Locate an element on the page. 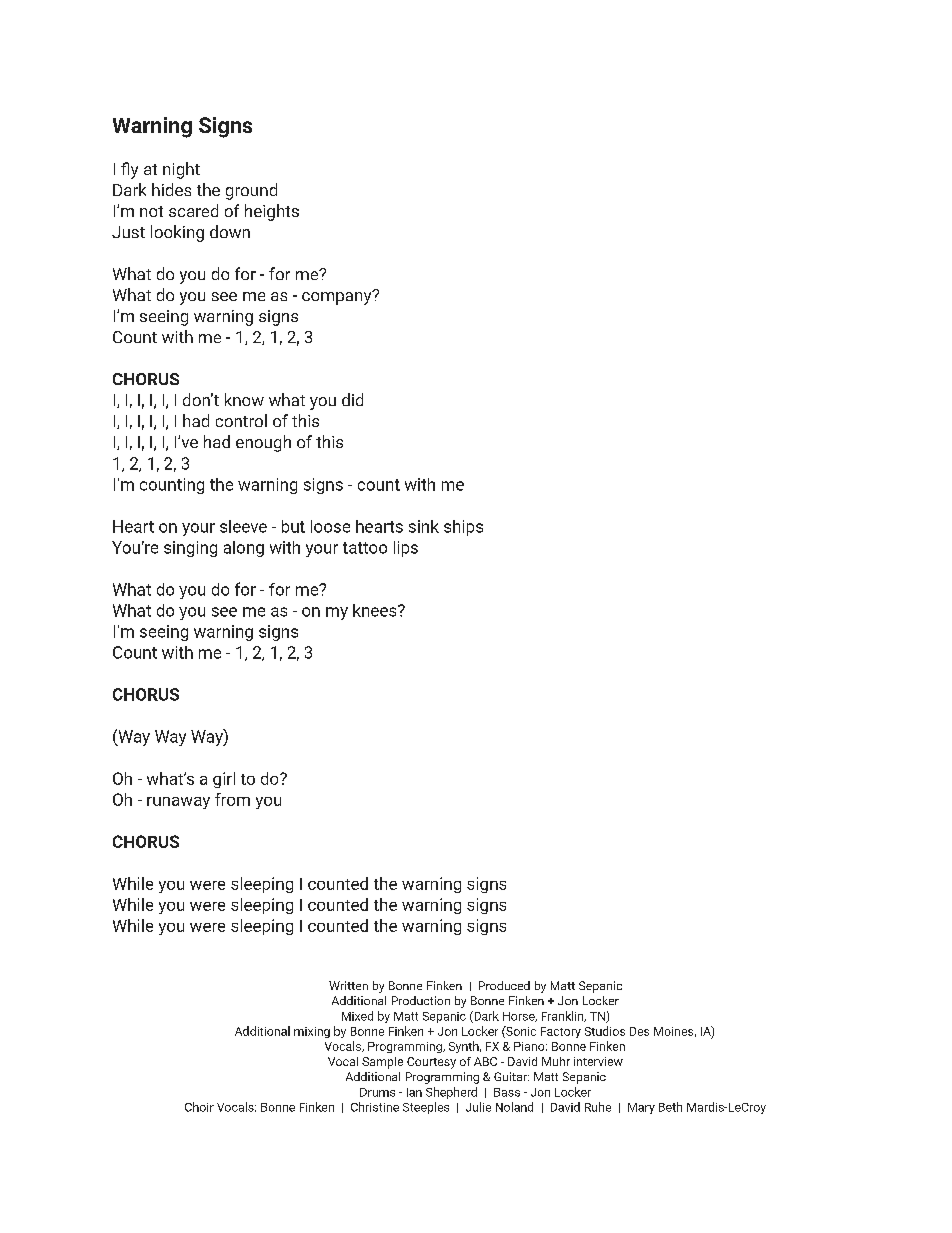 The image size is (952, 1233). sleeve is located at coordinates (243, 526).
